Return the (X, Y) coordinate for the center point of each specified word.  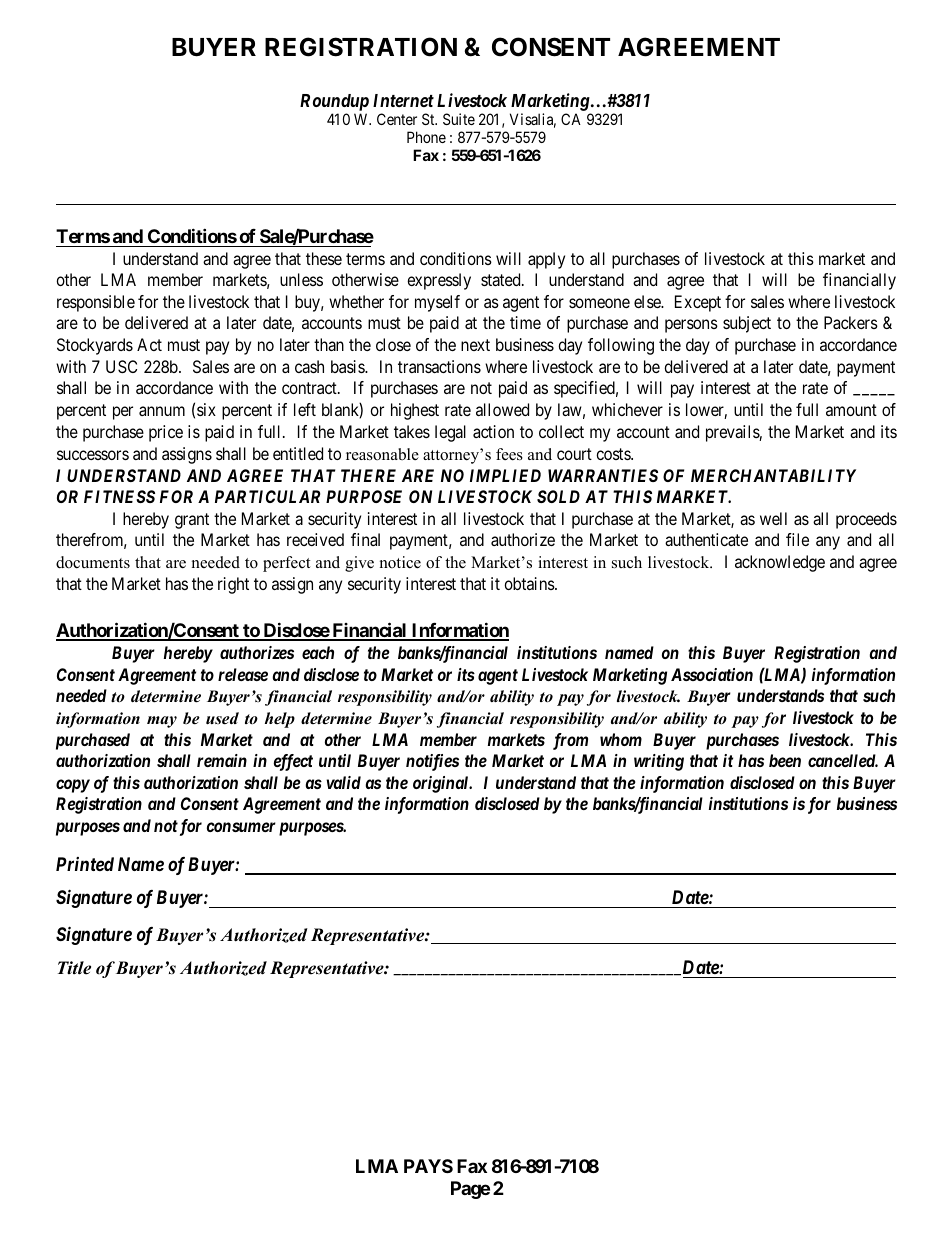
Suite (459, 119)
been (785, 760)
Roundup (334, 104)
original (442, 784)
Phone (426, 137)
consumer (241, 827)
